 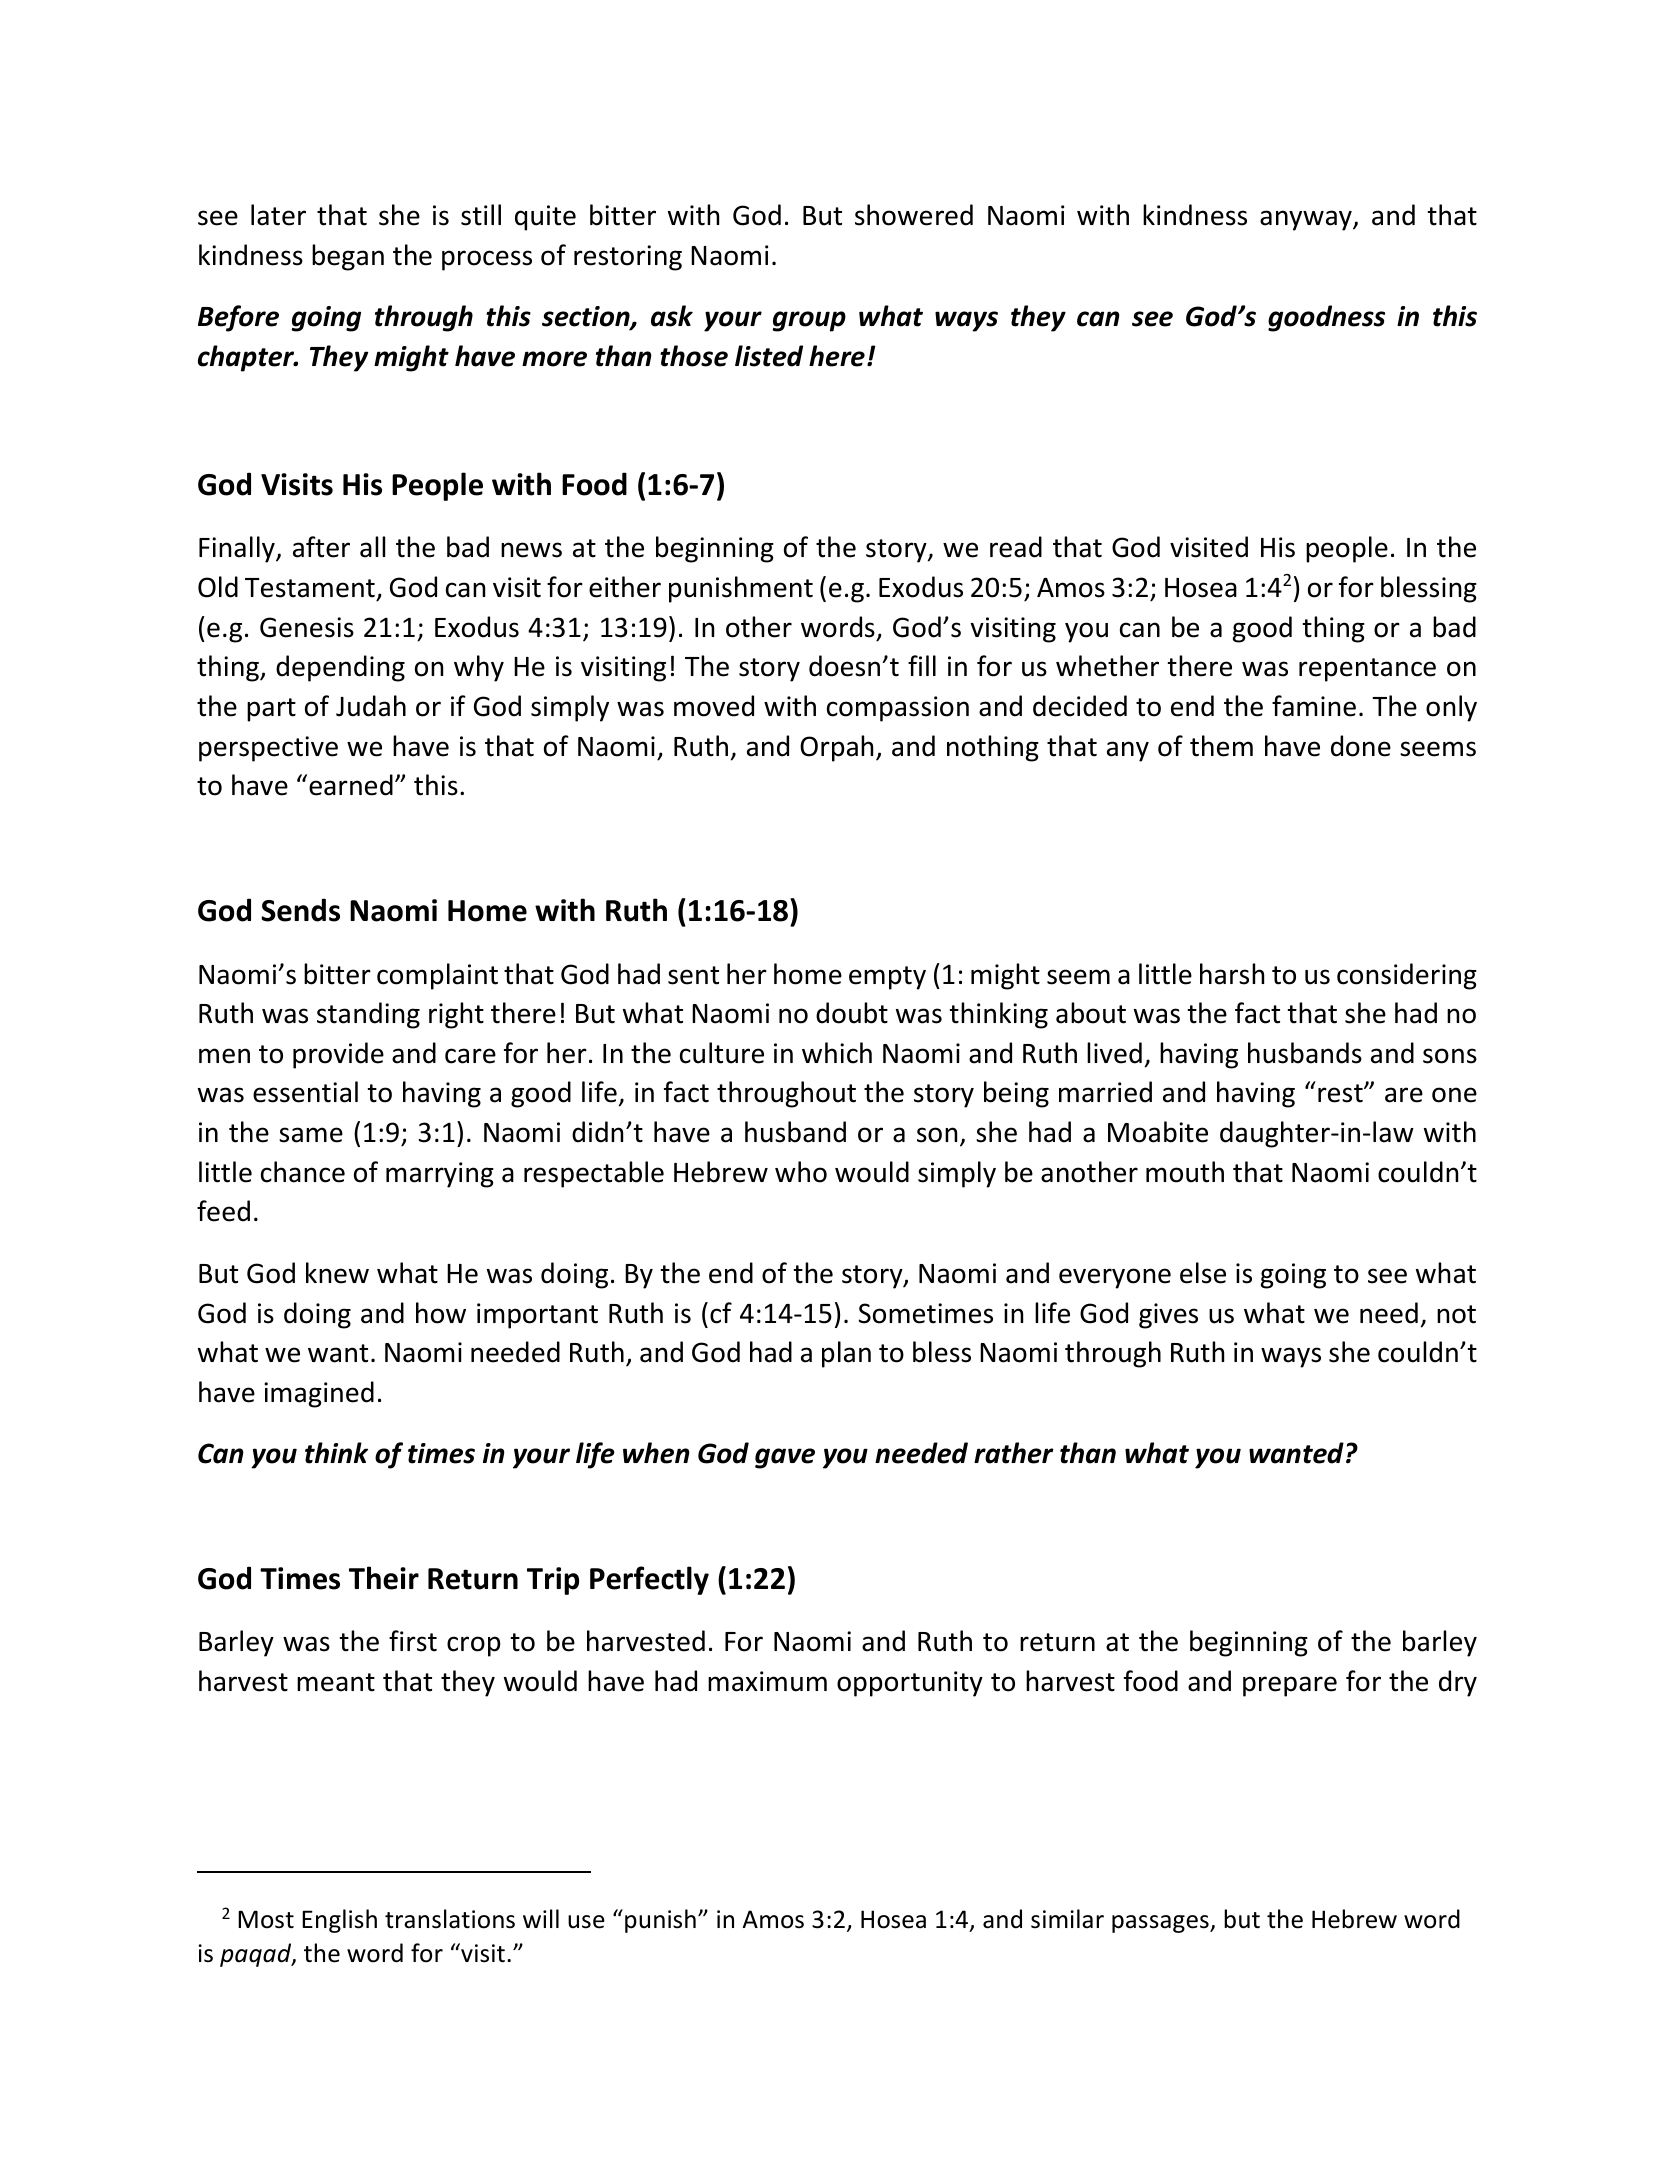 I want to click on else, so click(x=1203, y=1273).
